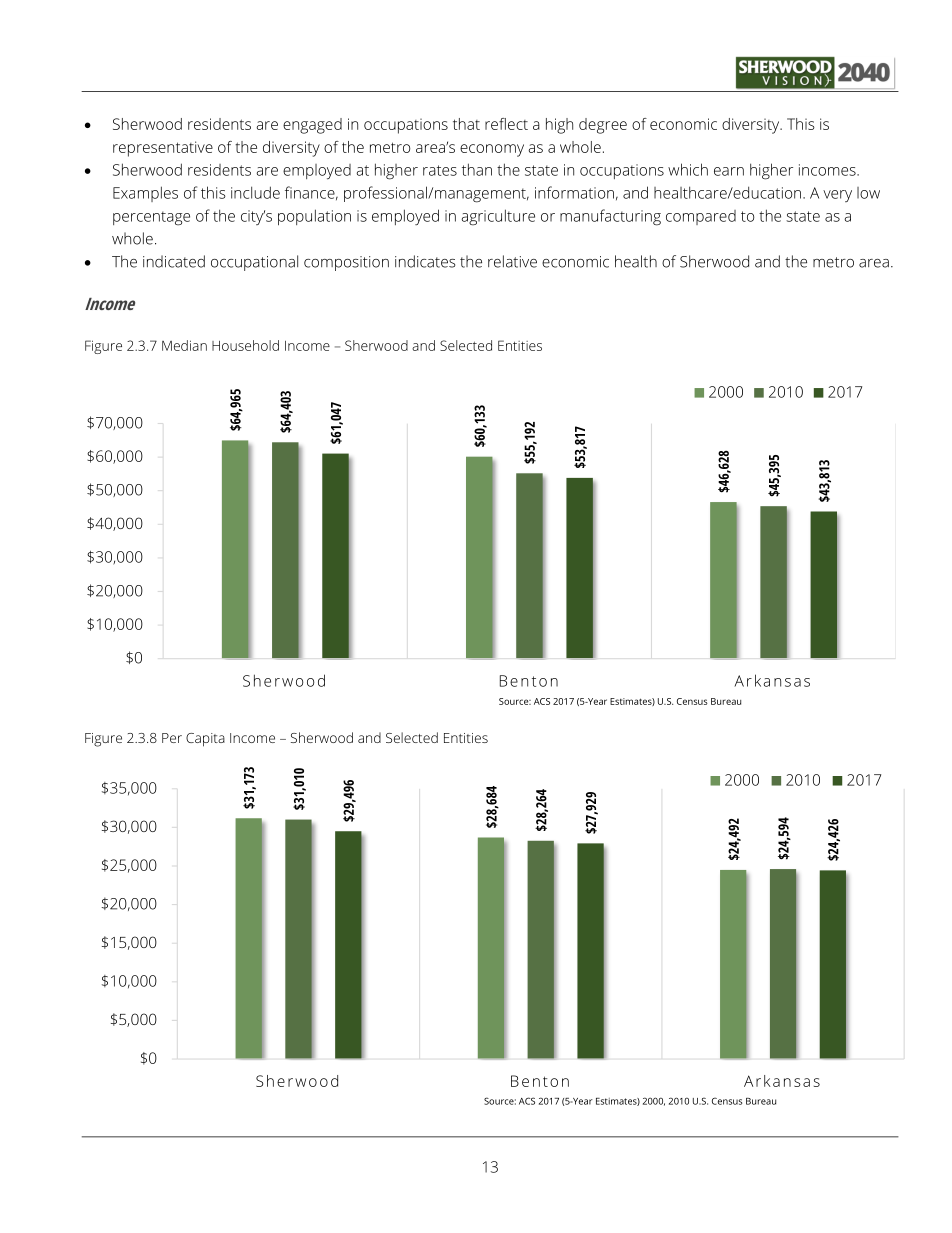  What do you see at coordinates (729, 171) in the document?
I see `earn` at bounding box center [729, 171].
